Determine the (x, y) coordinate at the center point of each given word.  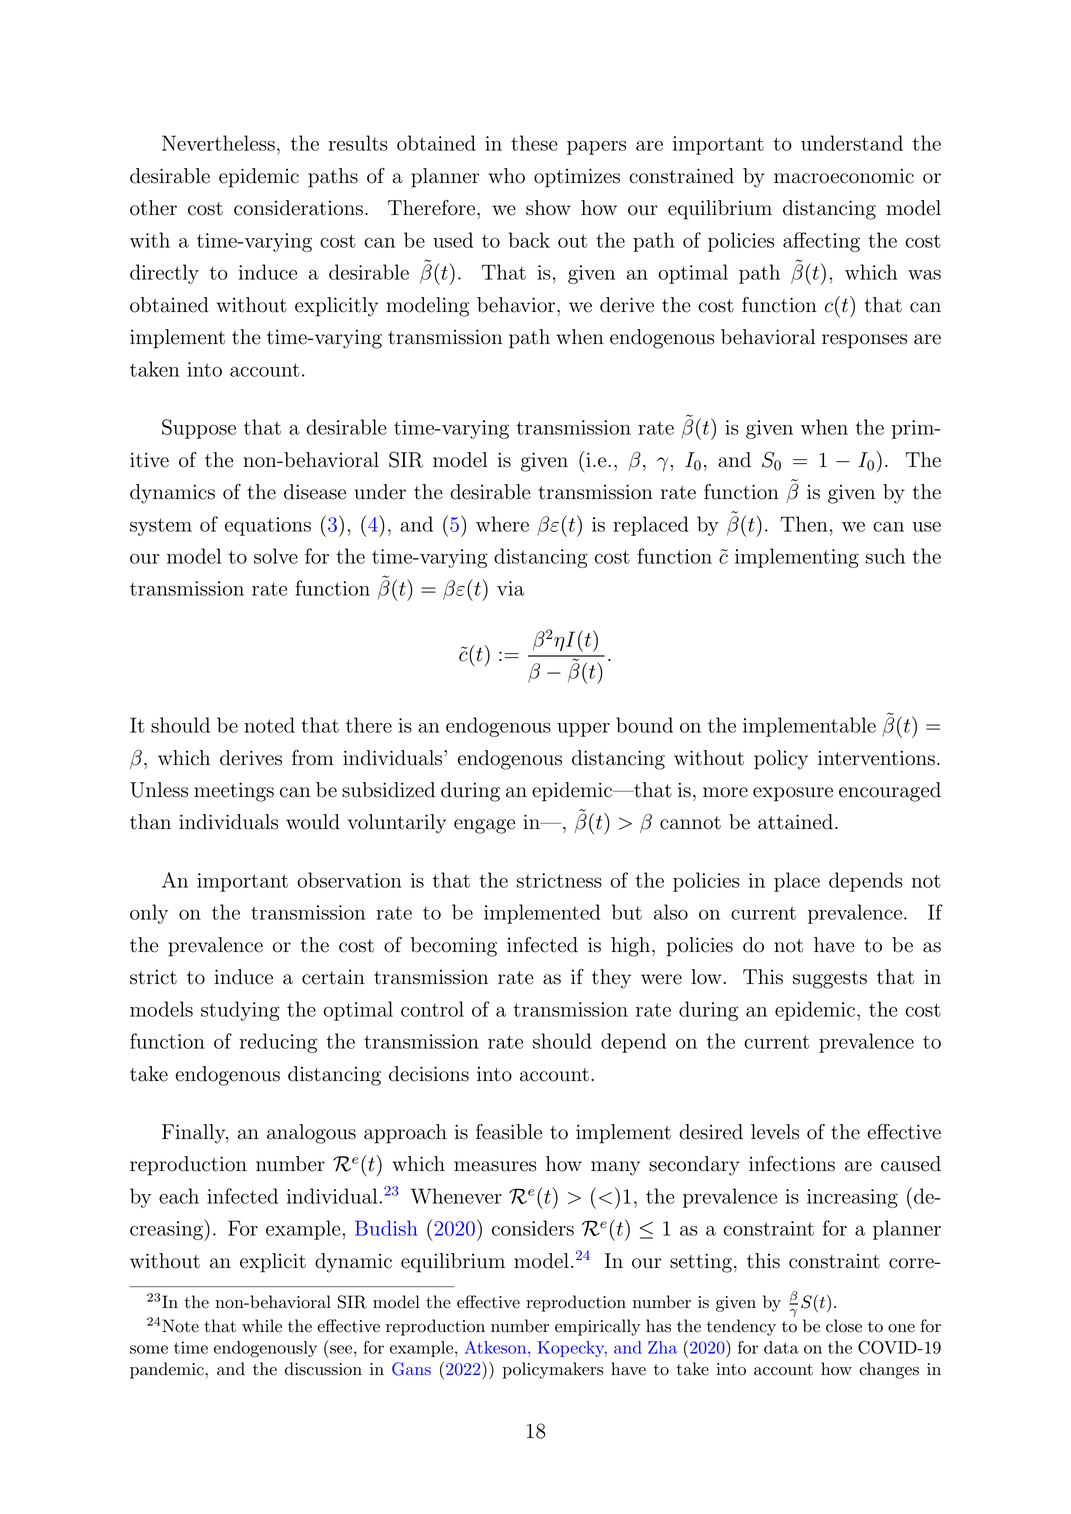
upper (583, 730)
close (844, 1326)
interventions (876, 758)
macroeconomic (844, 176)
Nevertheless (218, 143)
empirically (597, 1327)
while (262, 1326)
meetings (234, 792)
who (507, 176)
